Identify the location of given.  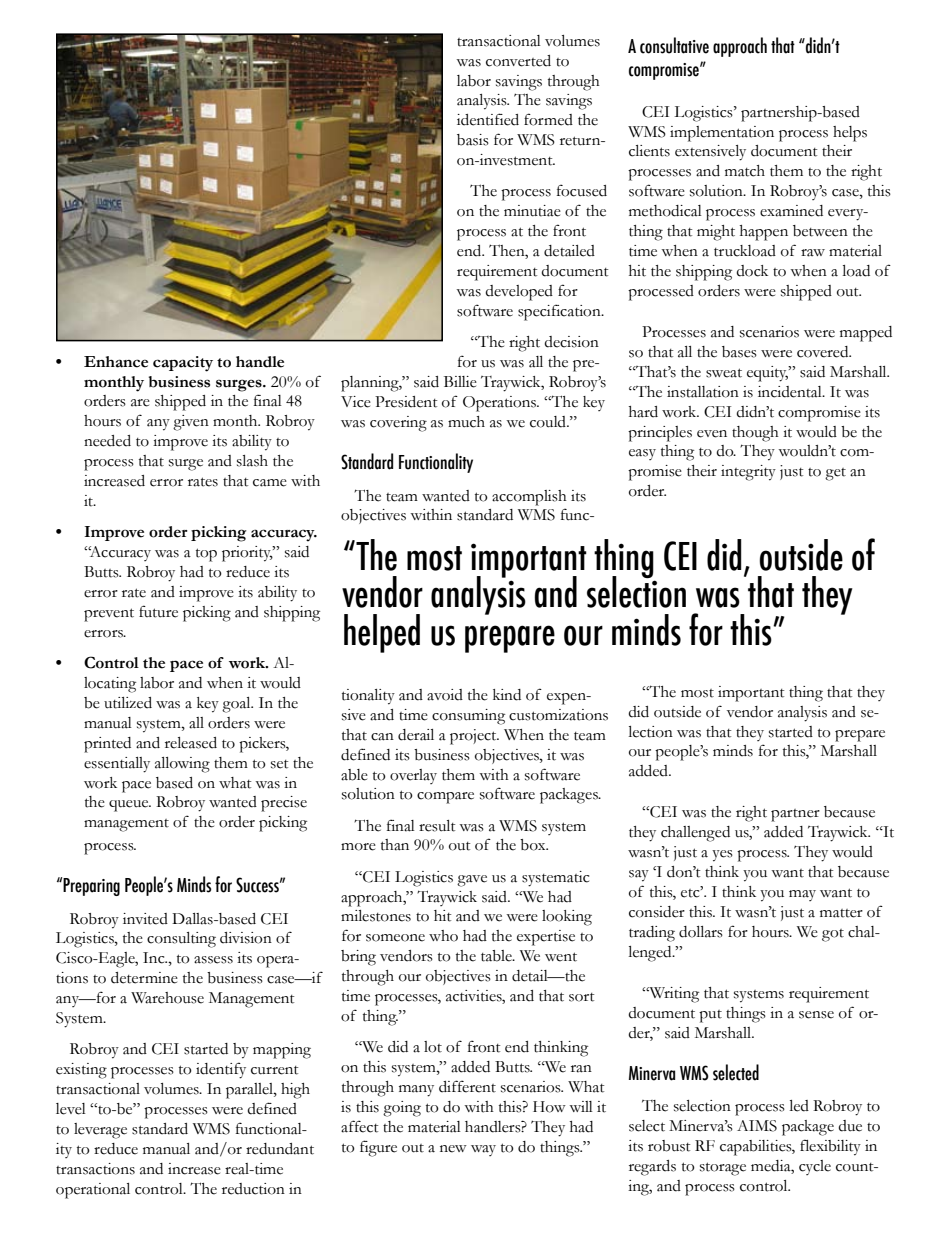
(191, 423).
